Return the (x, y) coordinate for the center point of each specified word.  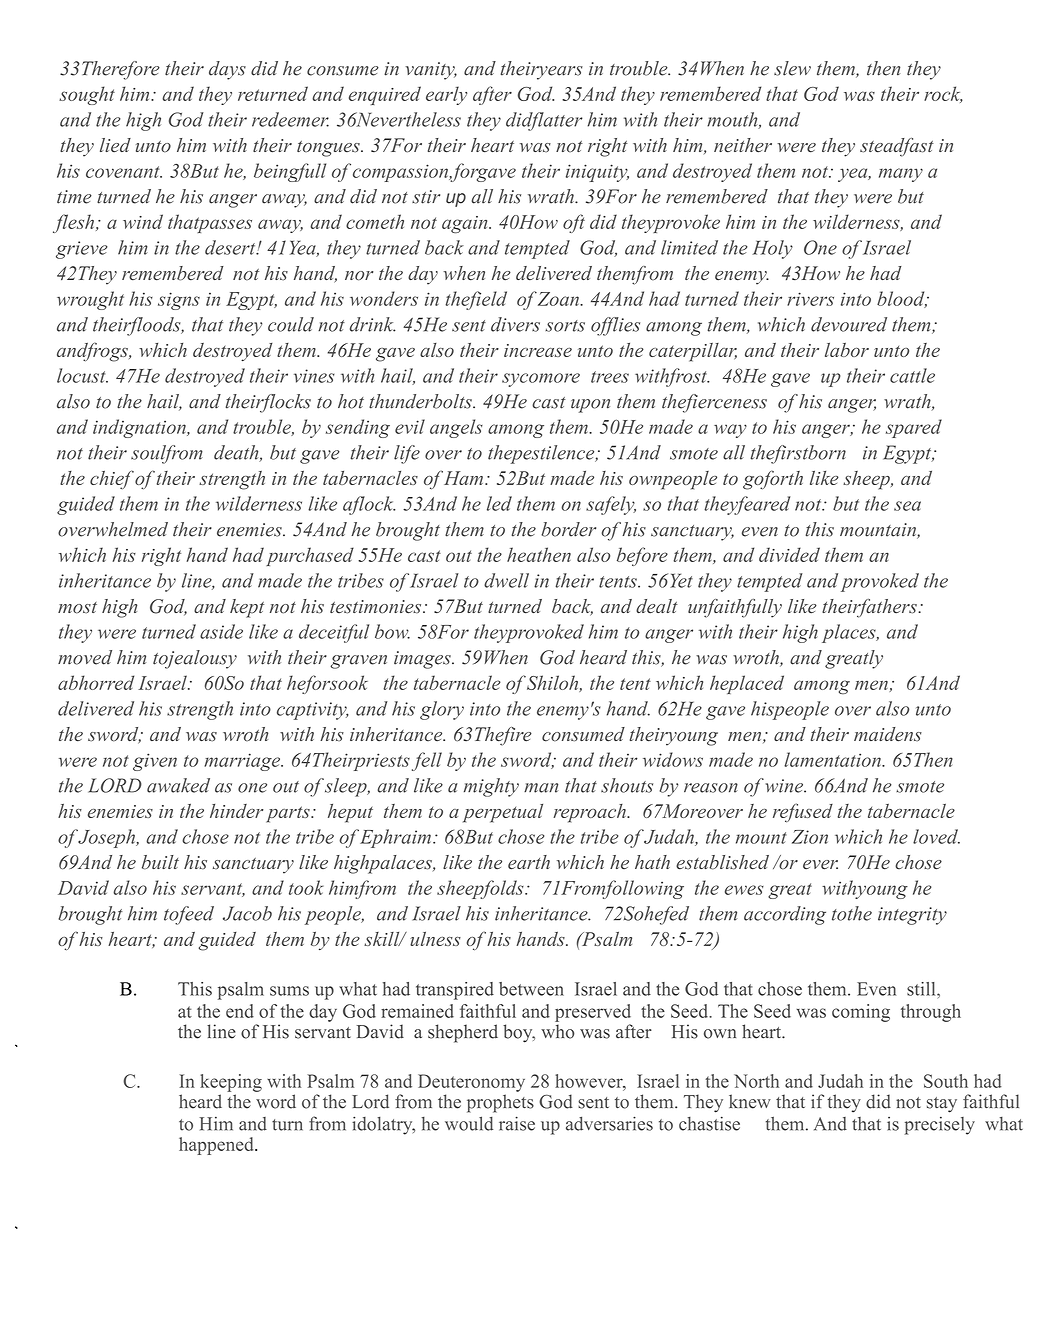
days (227, 70)
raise (517, 1123)
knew (750, 1101)
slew (792, 68)
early (446, 95)
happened (217, 1146)
